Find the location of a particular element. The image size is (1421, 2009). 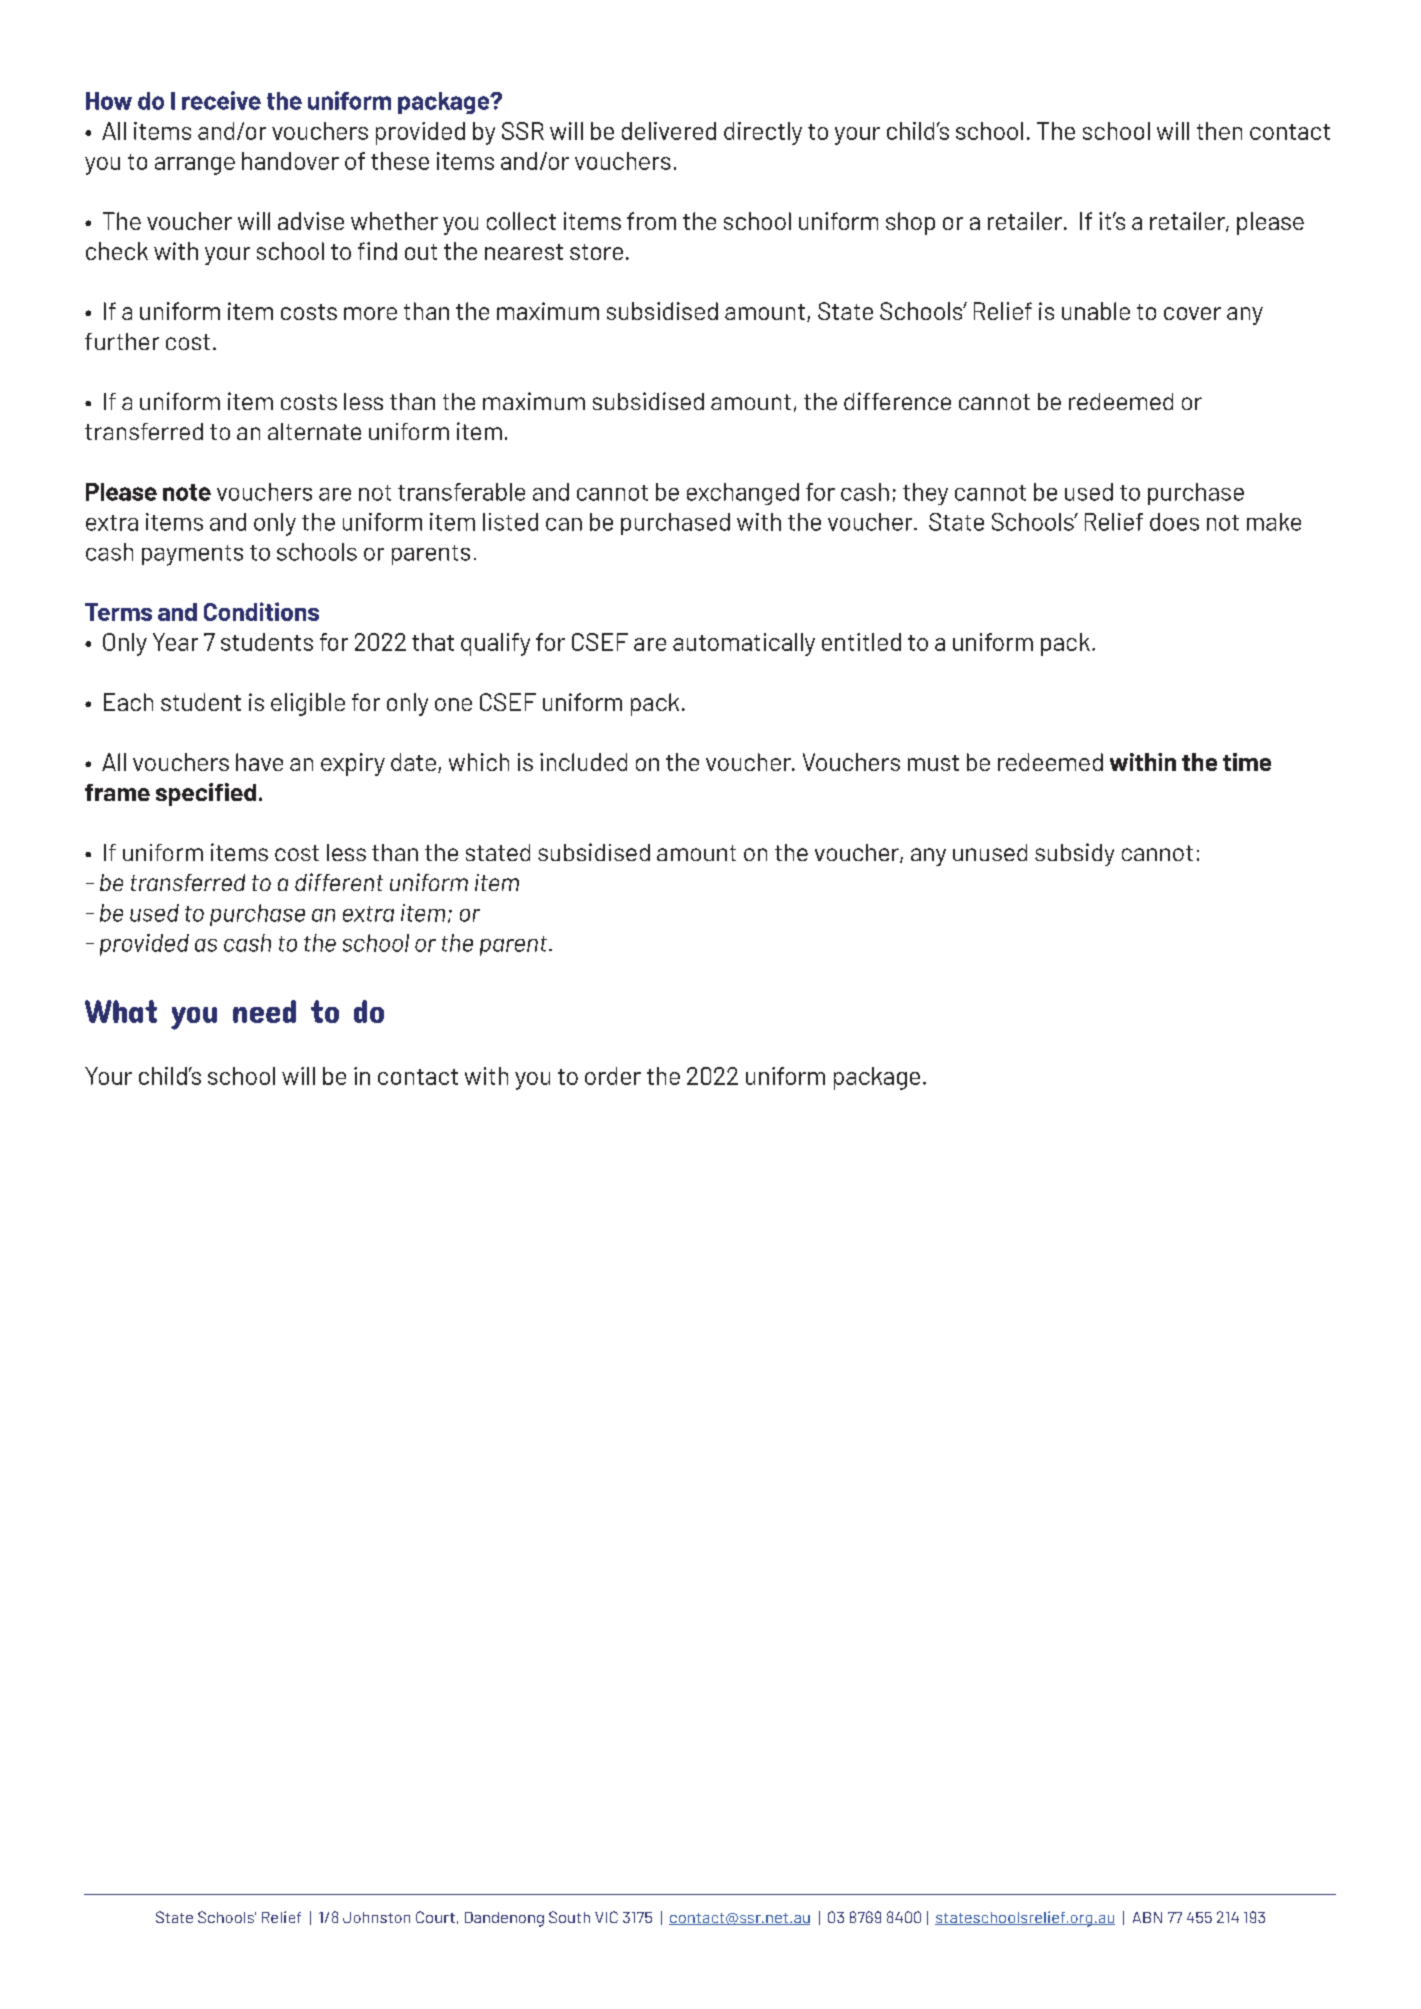

then is located at coordinates (1219, 131).
